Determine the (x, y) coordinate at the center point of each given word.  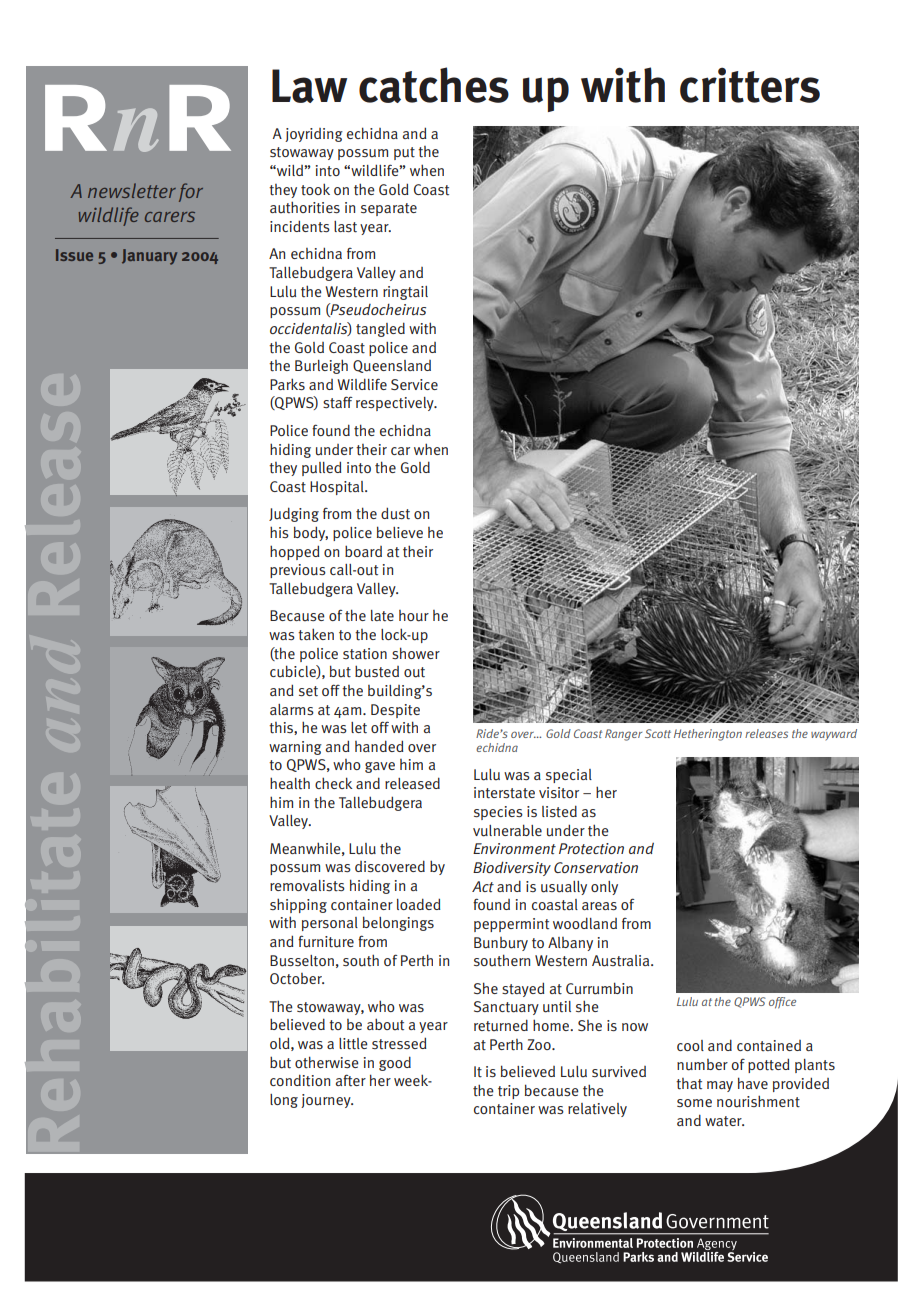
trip (508, 1092)
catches (434, 85)
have (753, 1083)
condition (300, 1080)
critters (750, 85)
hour (414, 616)
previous (298, 571)
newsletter (132, 190)
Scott (658, 733)
